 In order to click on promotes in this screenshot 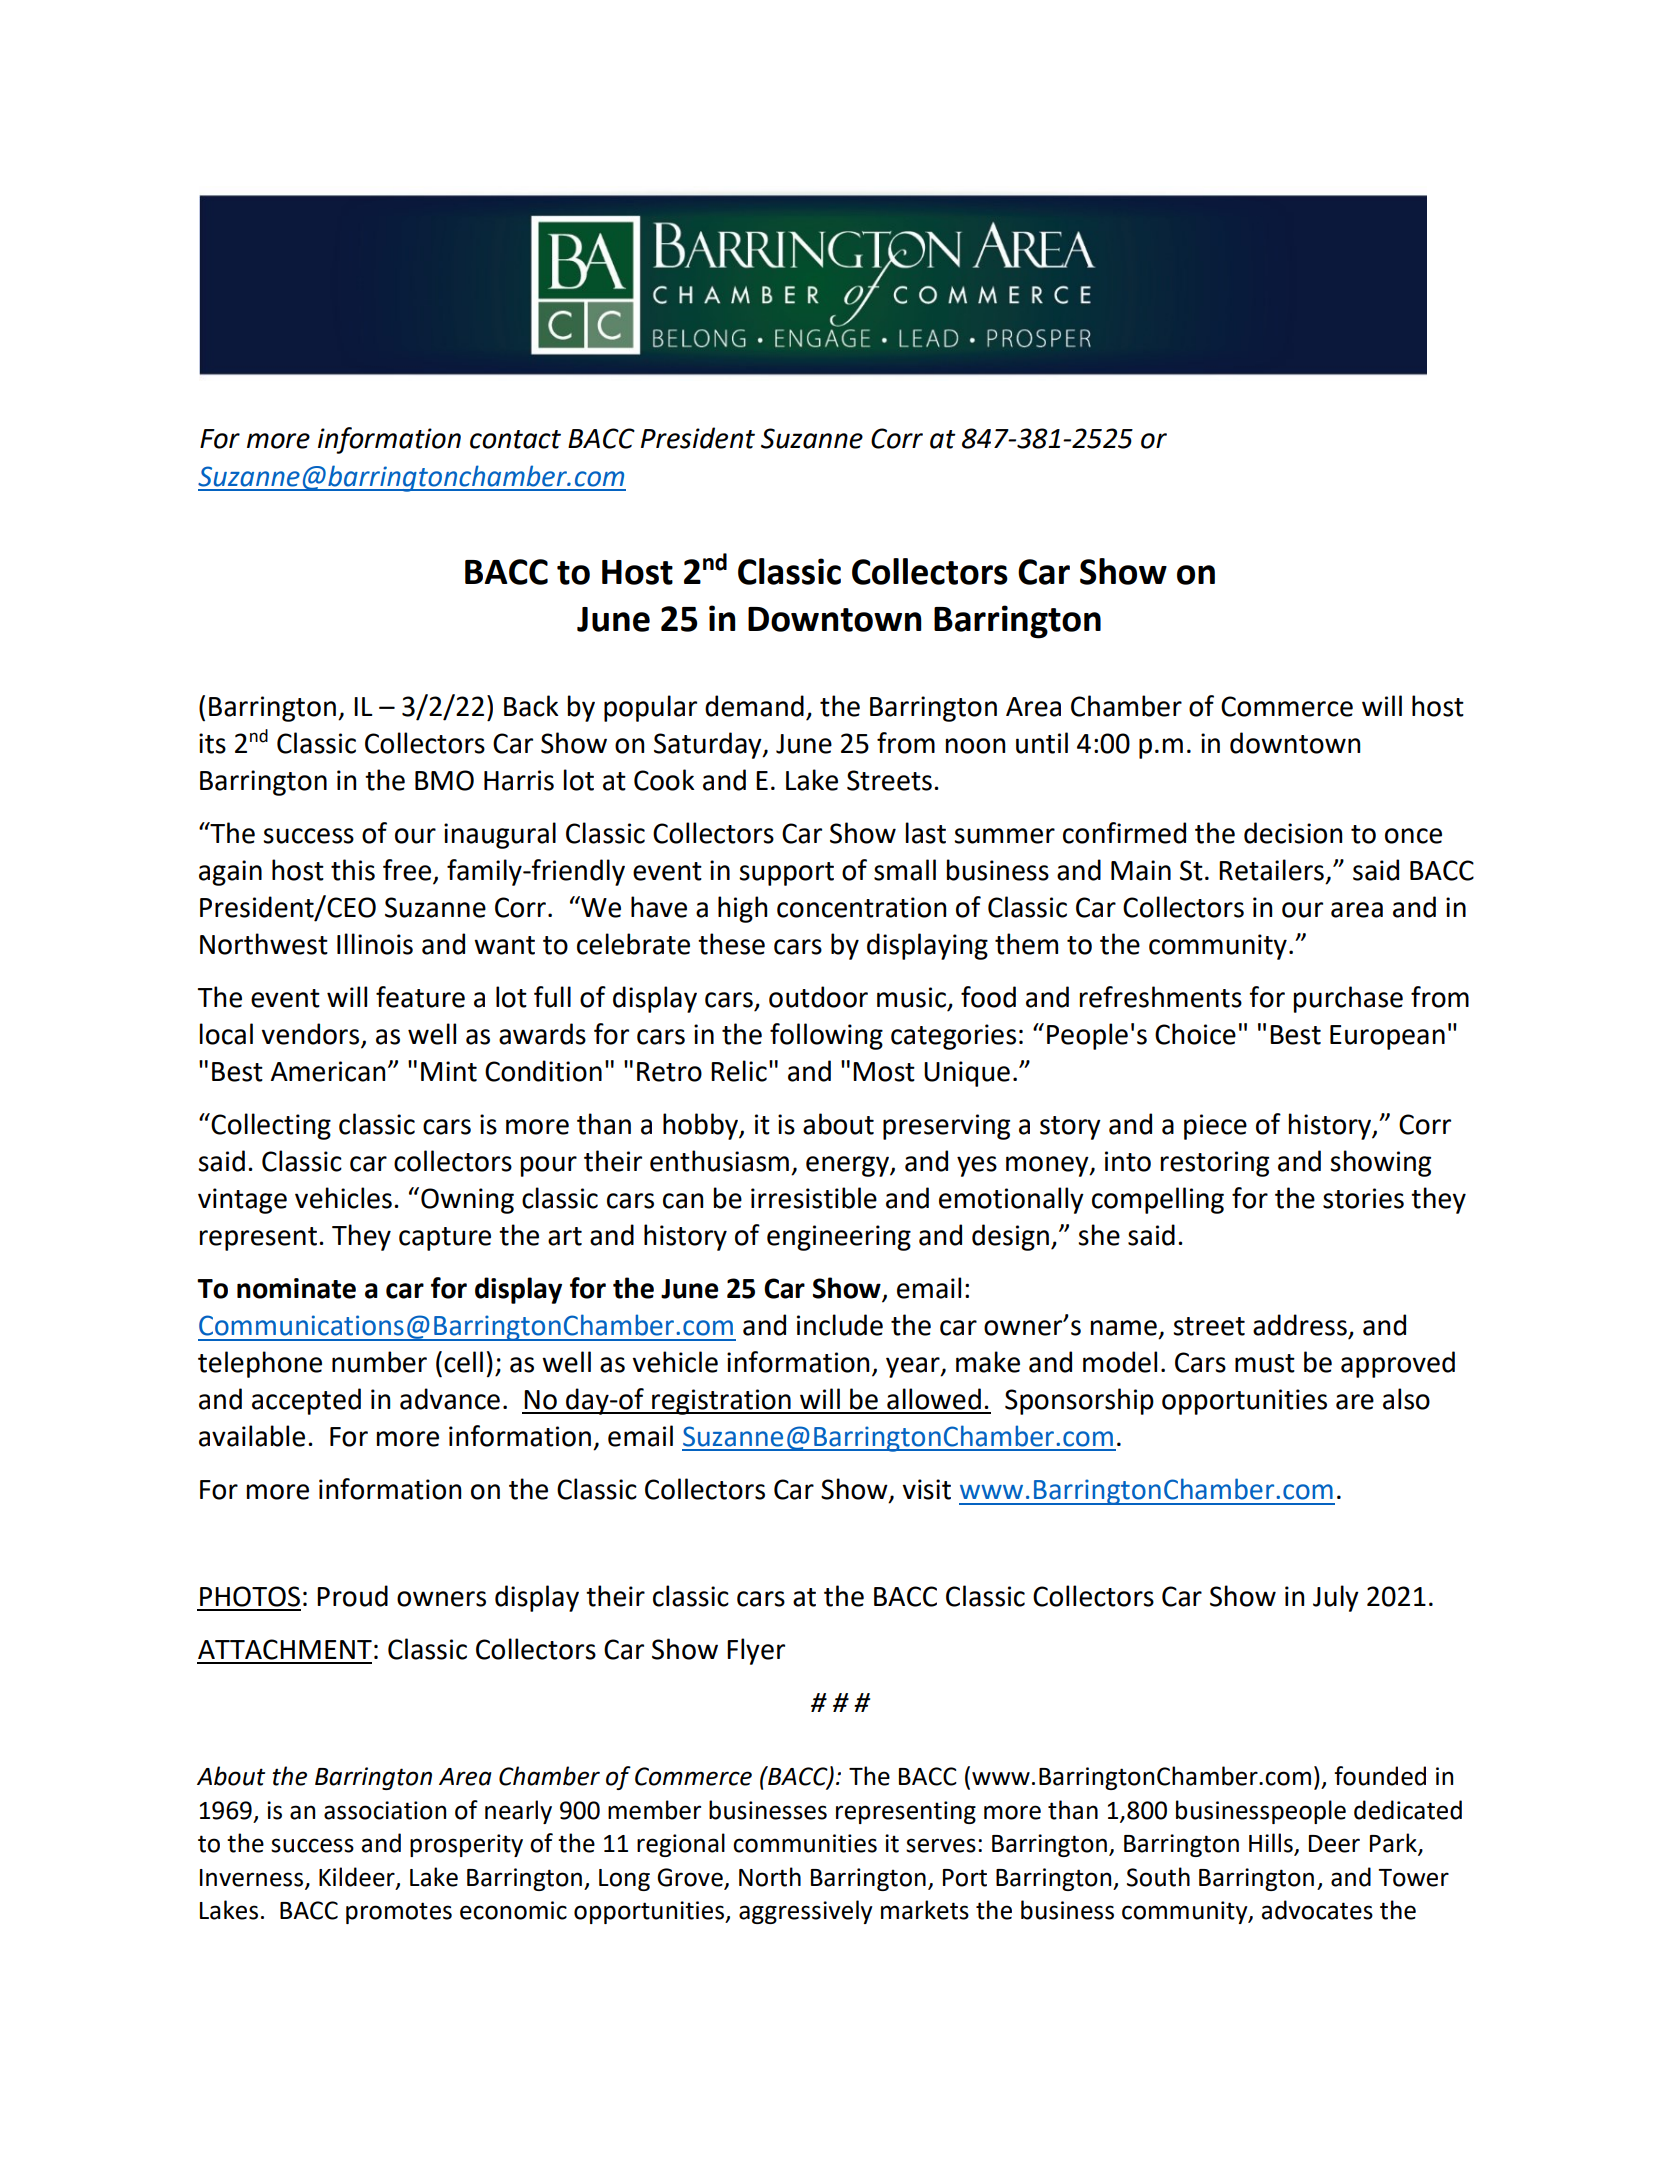, I will do `click(399, 1913)`.
